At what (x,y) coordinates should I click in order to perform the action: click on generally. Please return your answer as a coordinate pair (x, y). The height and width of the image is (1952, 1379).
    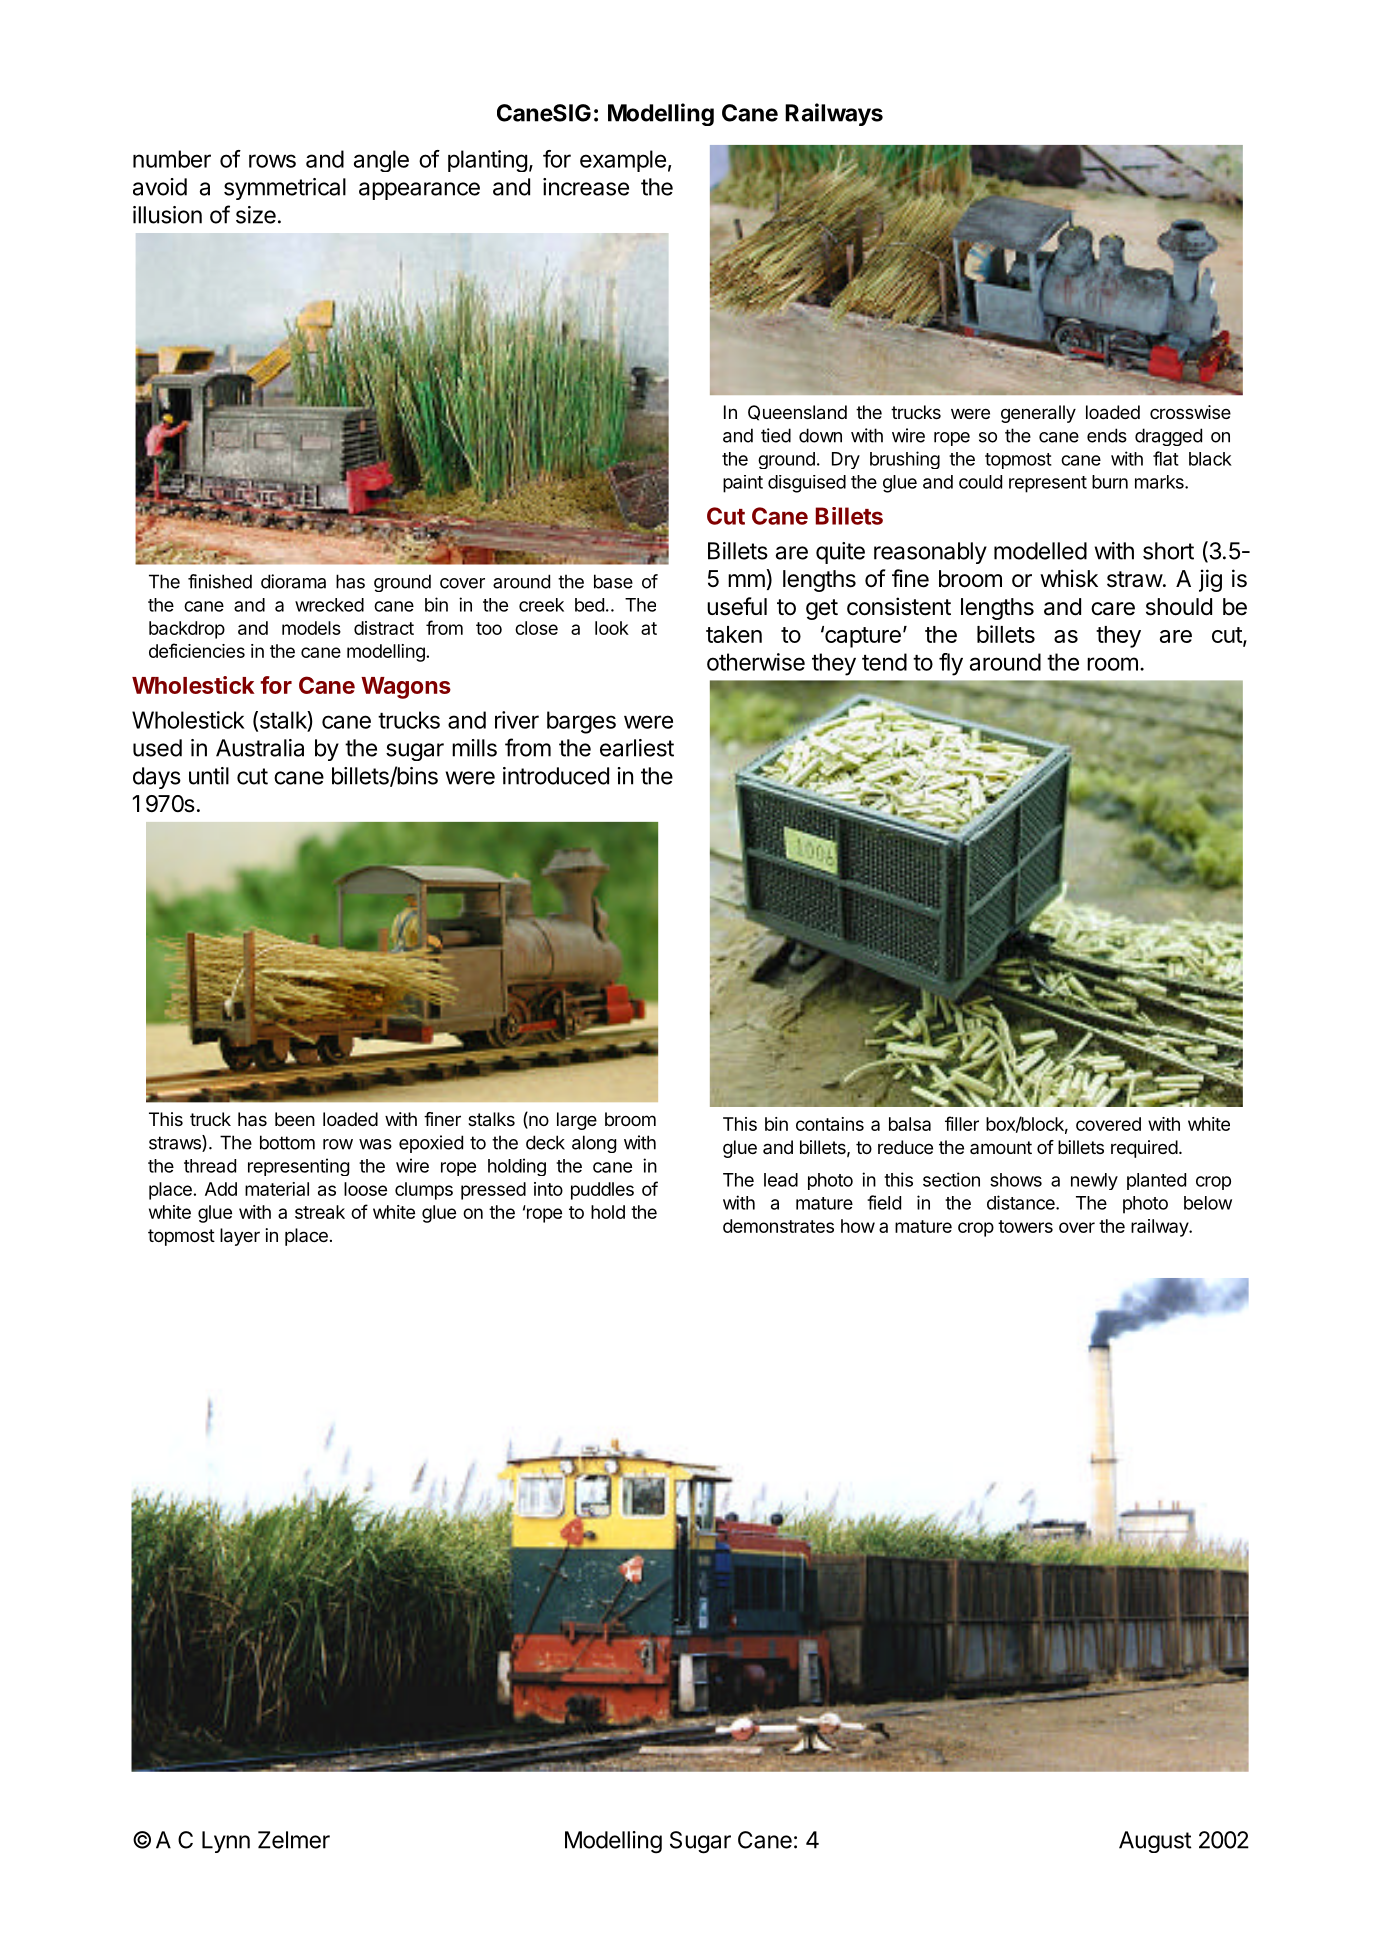
    Looking at the image, I should click on (1038, 414).
